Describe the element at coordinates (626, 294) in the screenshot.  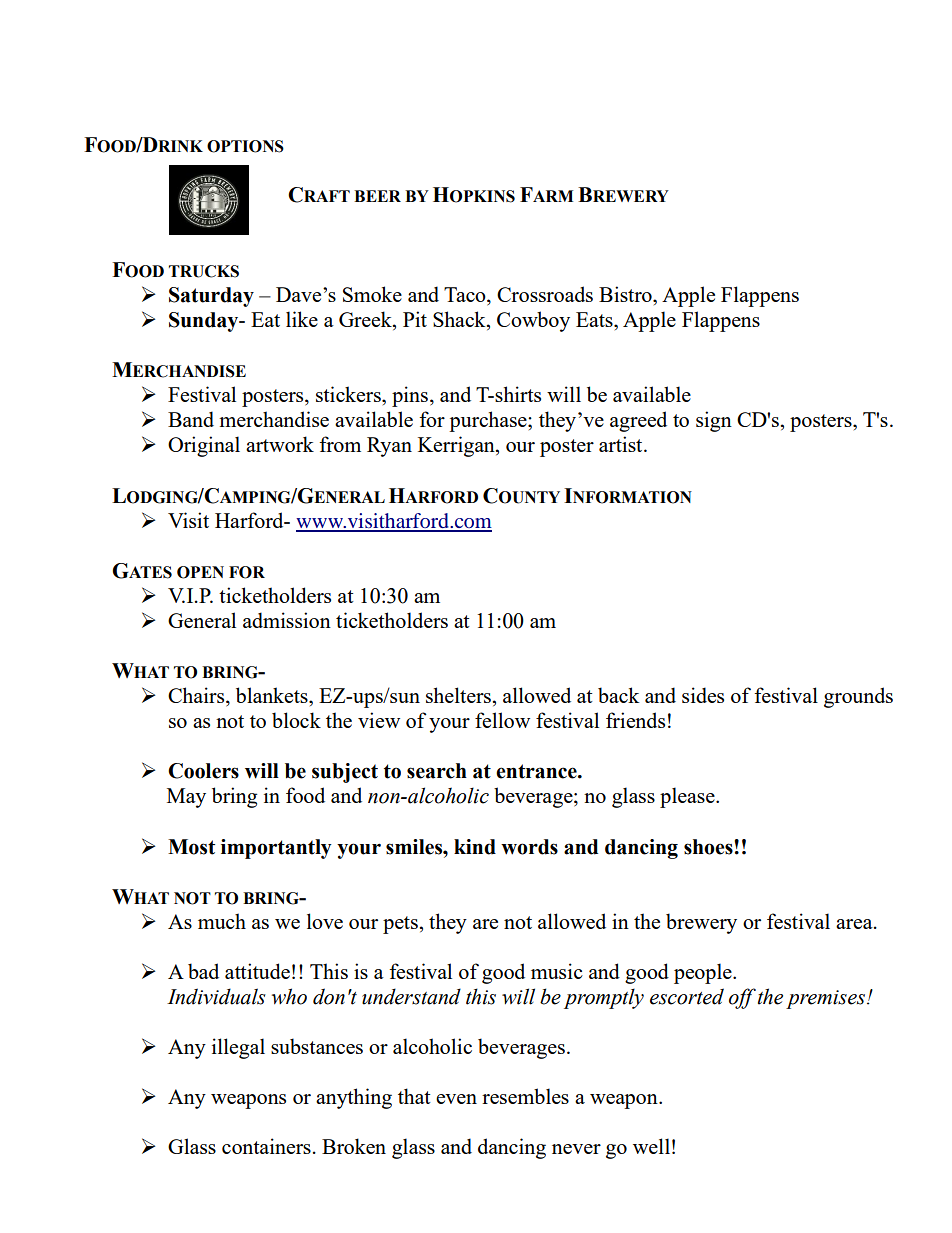
I see `Bistro` at that location.
